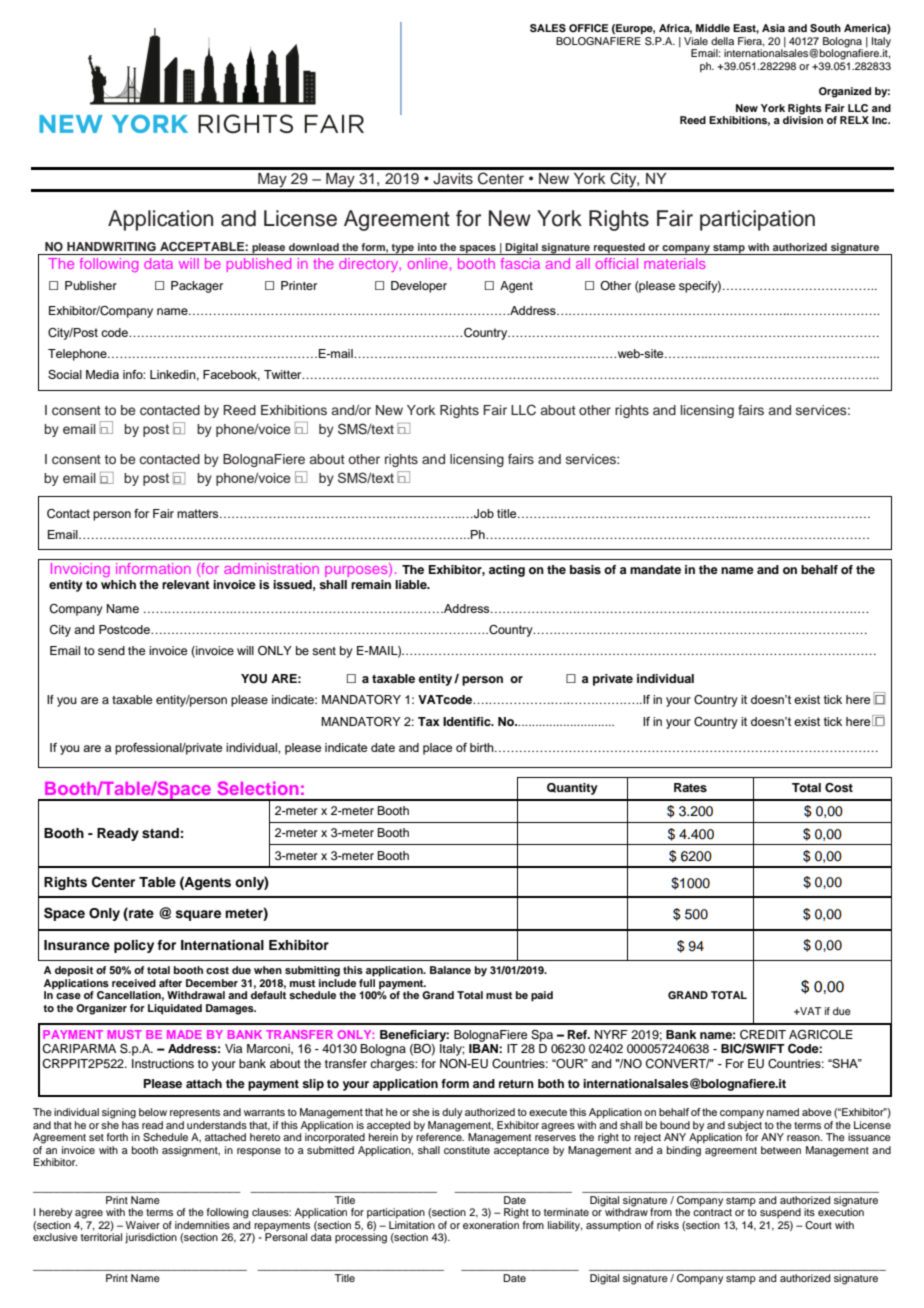 The width and height of the document is (924, 1308). I want to click on exoneration, so click(491, 1223).
